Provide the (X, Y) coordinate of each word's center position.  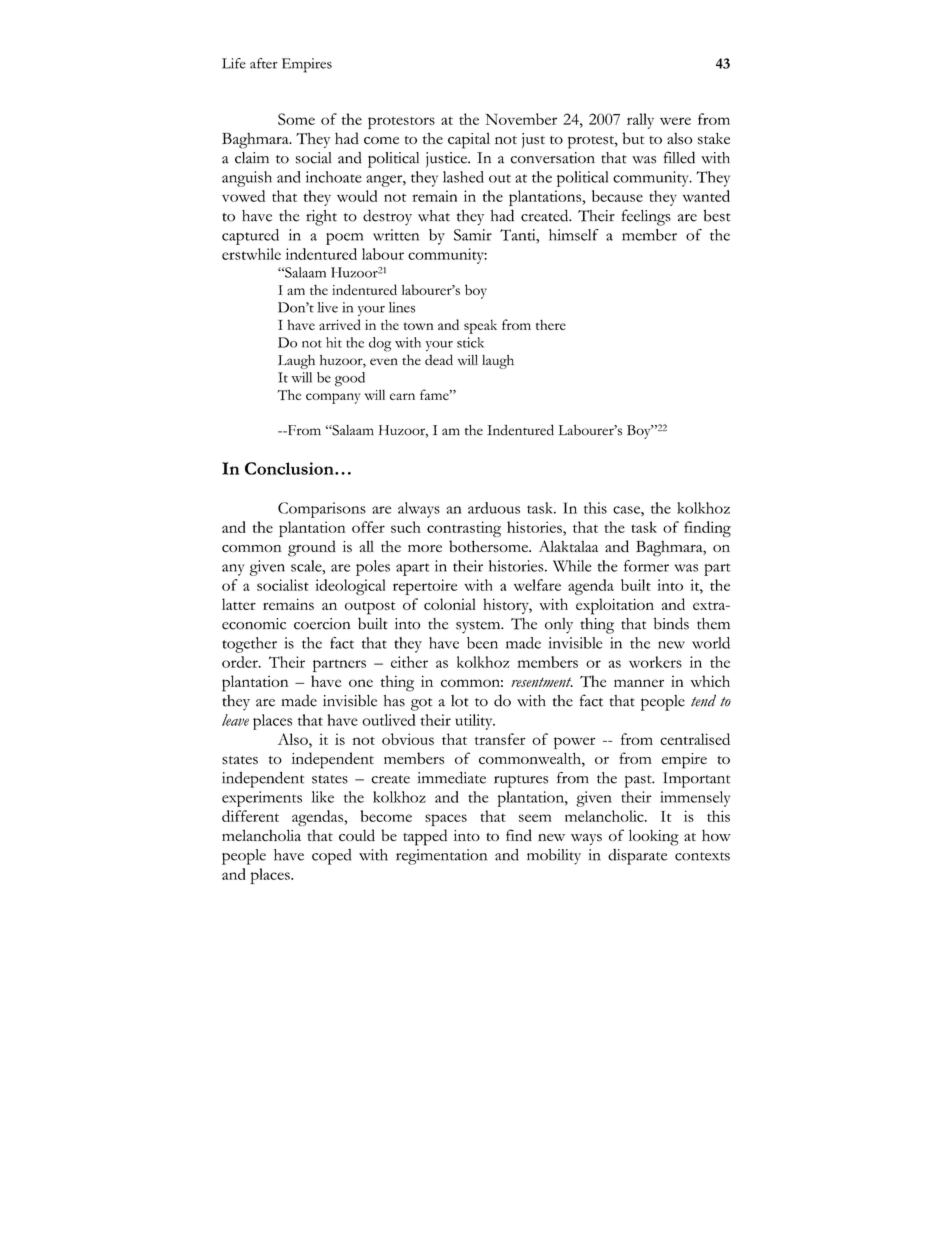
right (321, 218)
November (521, 119)
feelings (646, 217)
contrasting (464, 529)
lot (460, 701)
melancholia (261, 835)
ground (312, 548)
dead (439, 359)
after (264, 63)
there (551, 325)
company (333, 398)
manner (639, 683)
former (646, 566)
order (241, 662)
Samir (473, 235)
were (675, 121)
